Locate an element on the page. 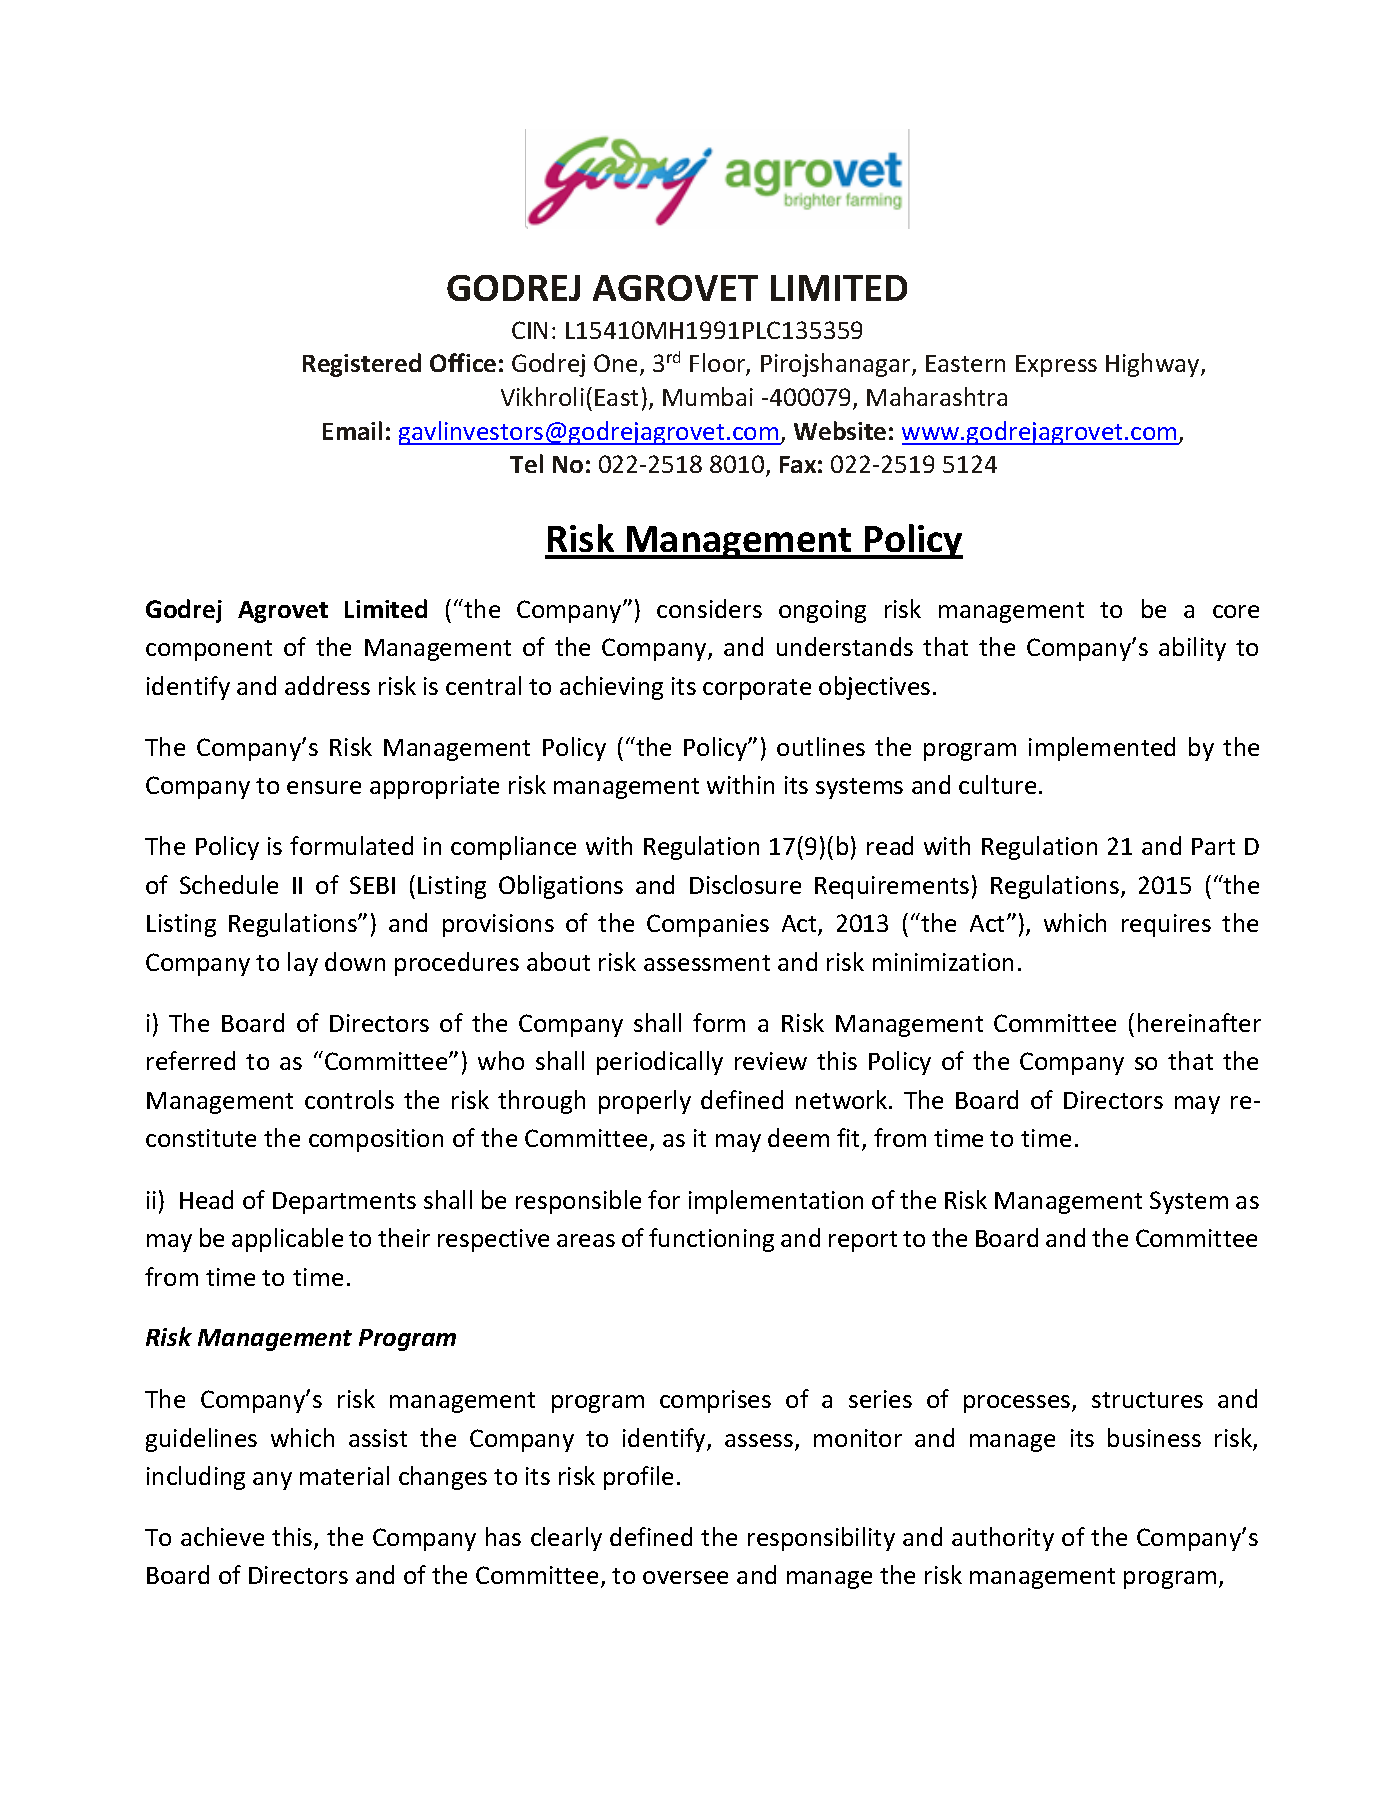 The height and width of the document is (1807, 1397). corporate is located at coordinates (757, 689).
